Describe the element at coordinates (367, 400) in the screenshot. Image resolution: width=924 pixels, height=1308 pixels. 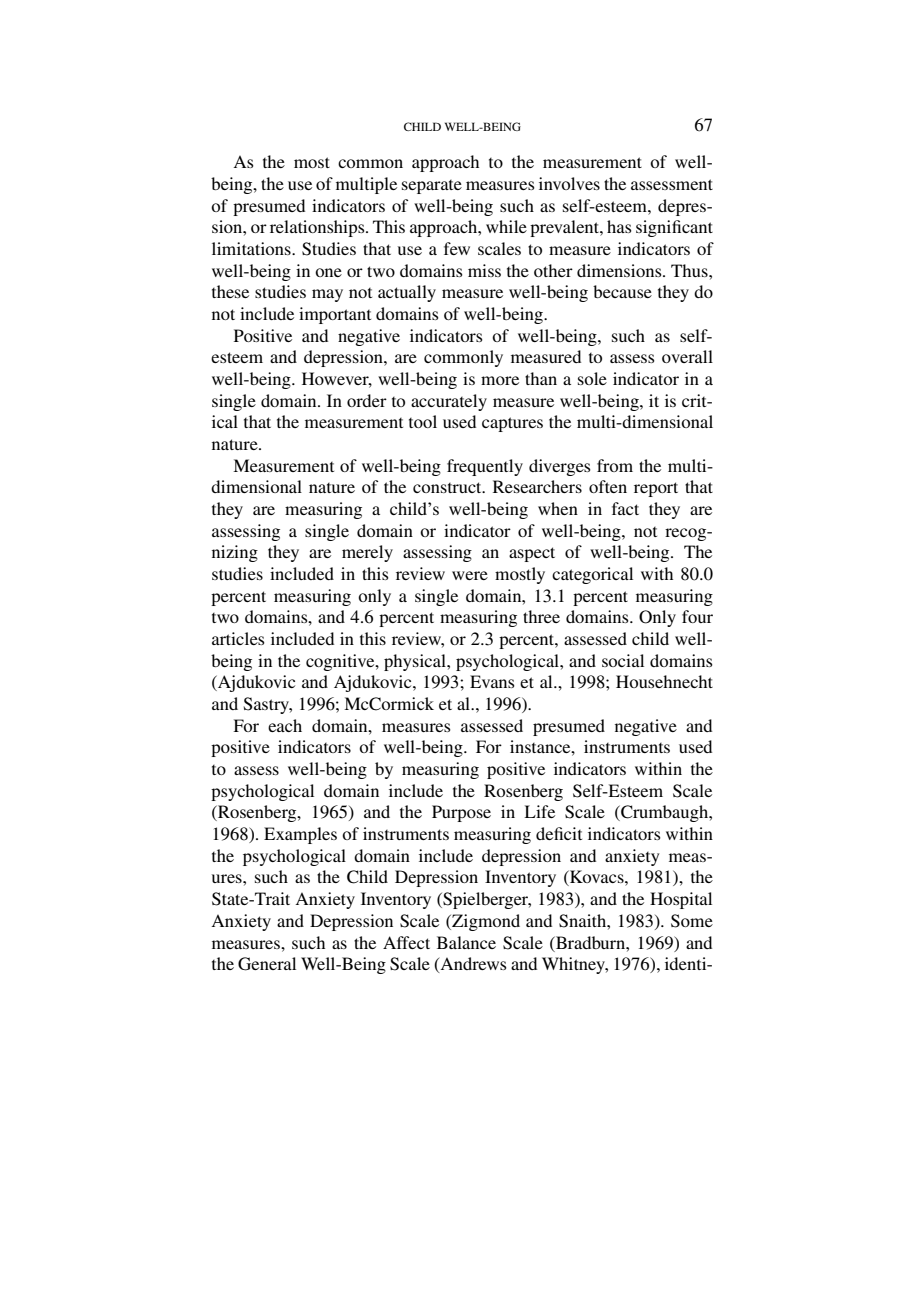
I see `order` at that location.
